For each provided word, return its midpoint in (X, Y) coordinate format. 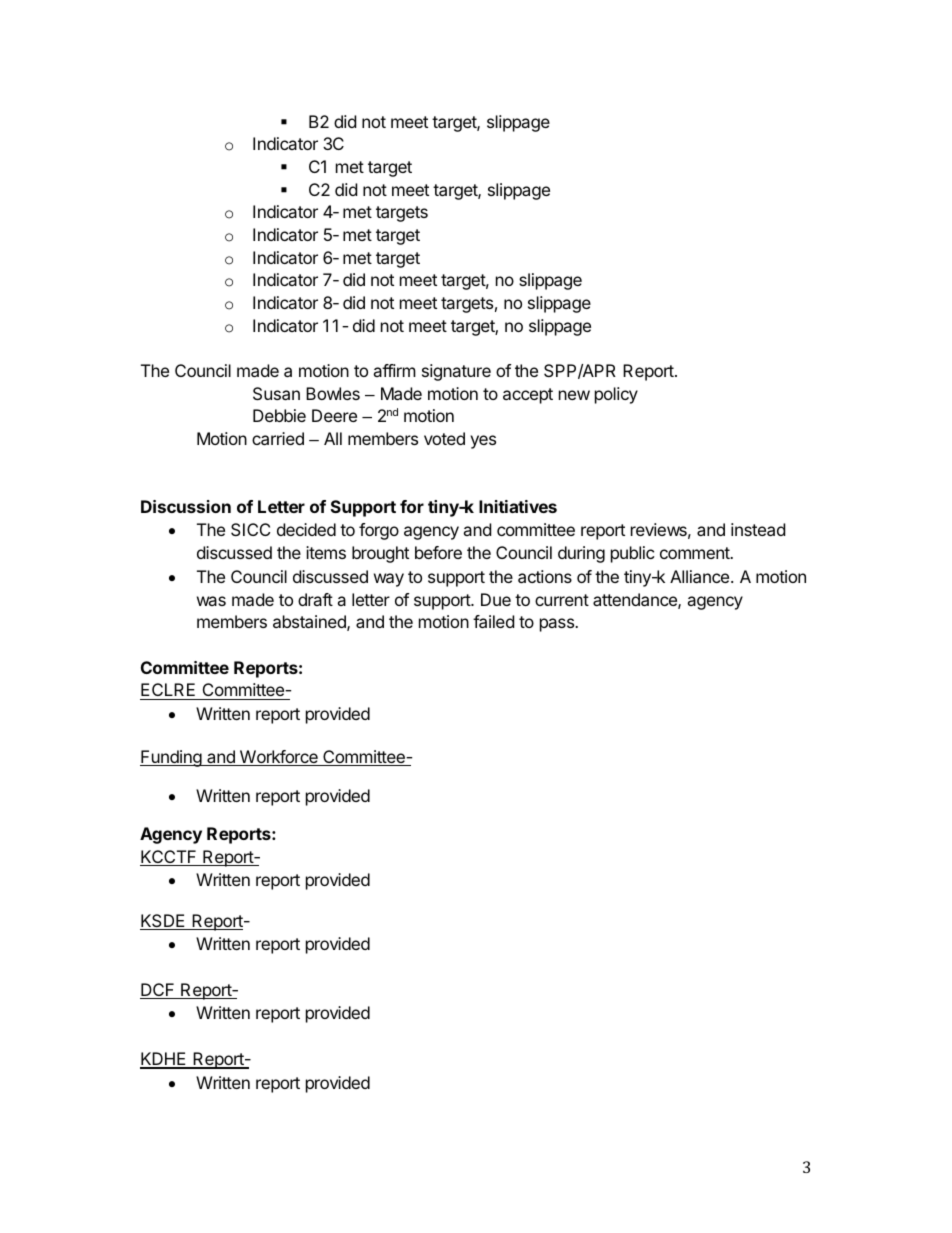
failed (493, 621)
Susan (276, 393)
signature (456, 372)
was (211, 601)
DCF (158, 991)
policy (616, 395)
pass (558, 625)
